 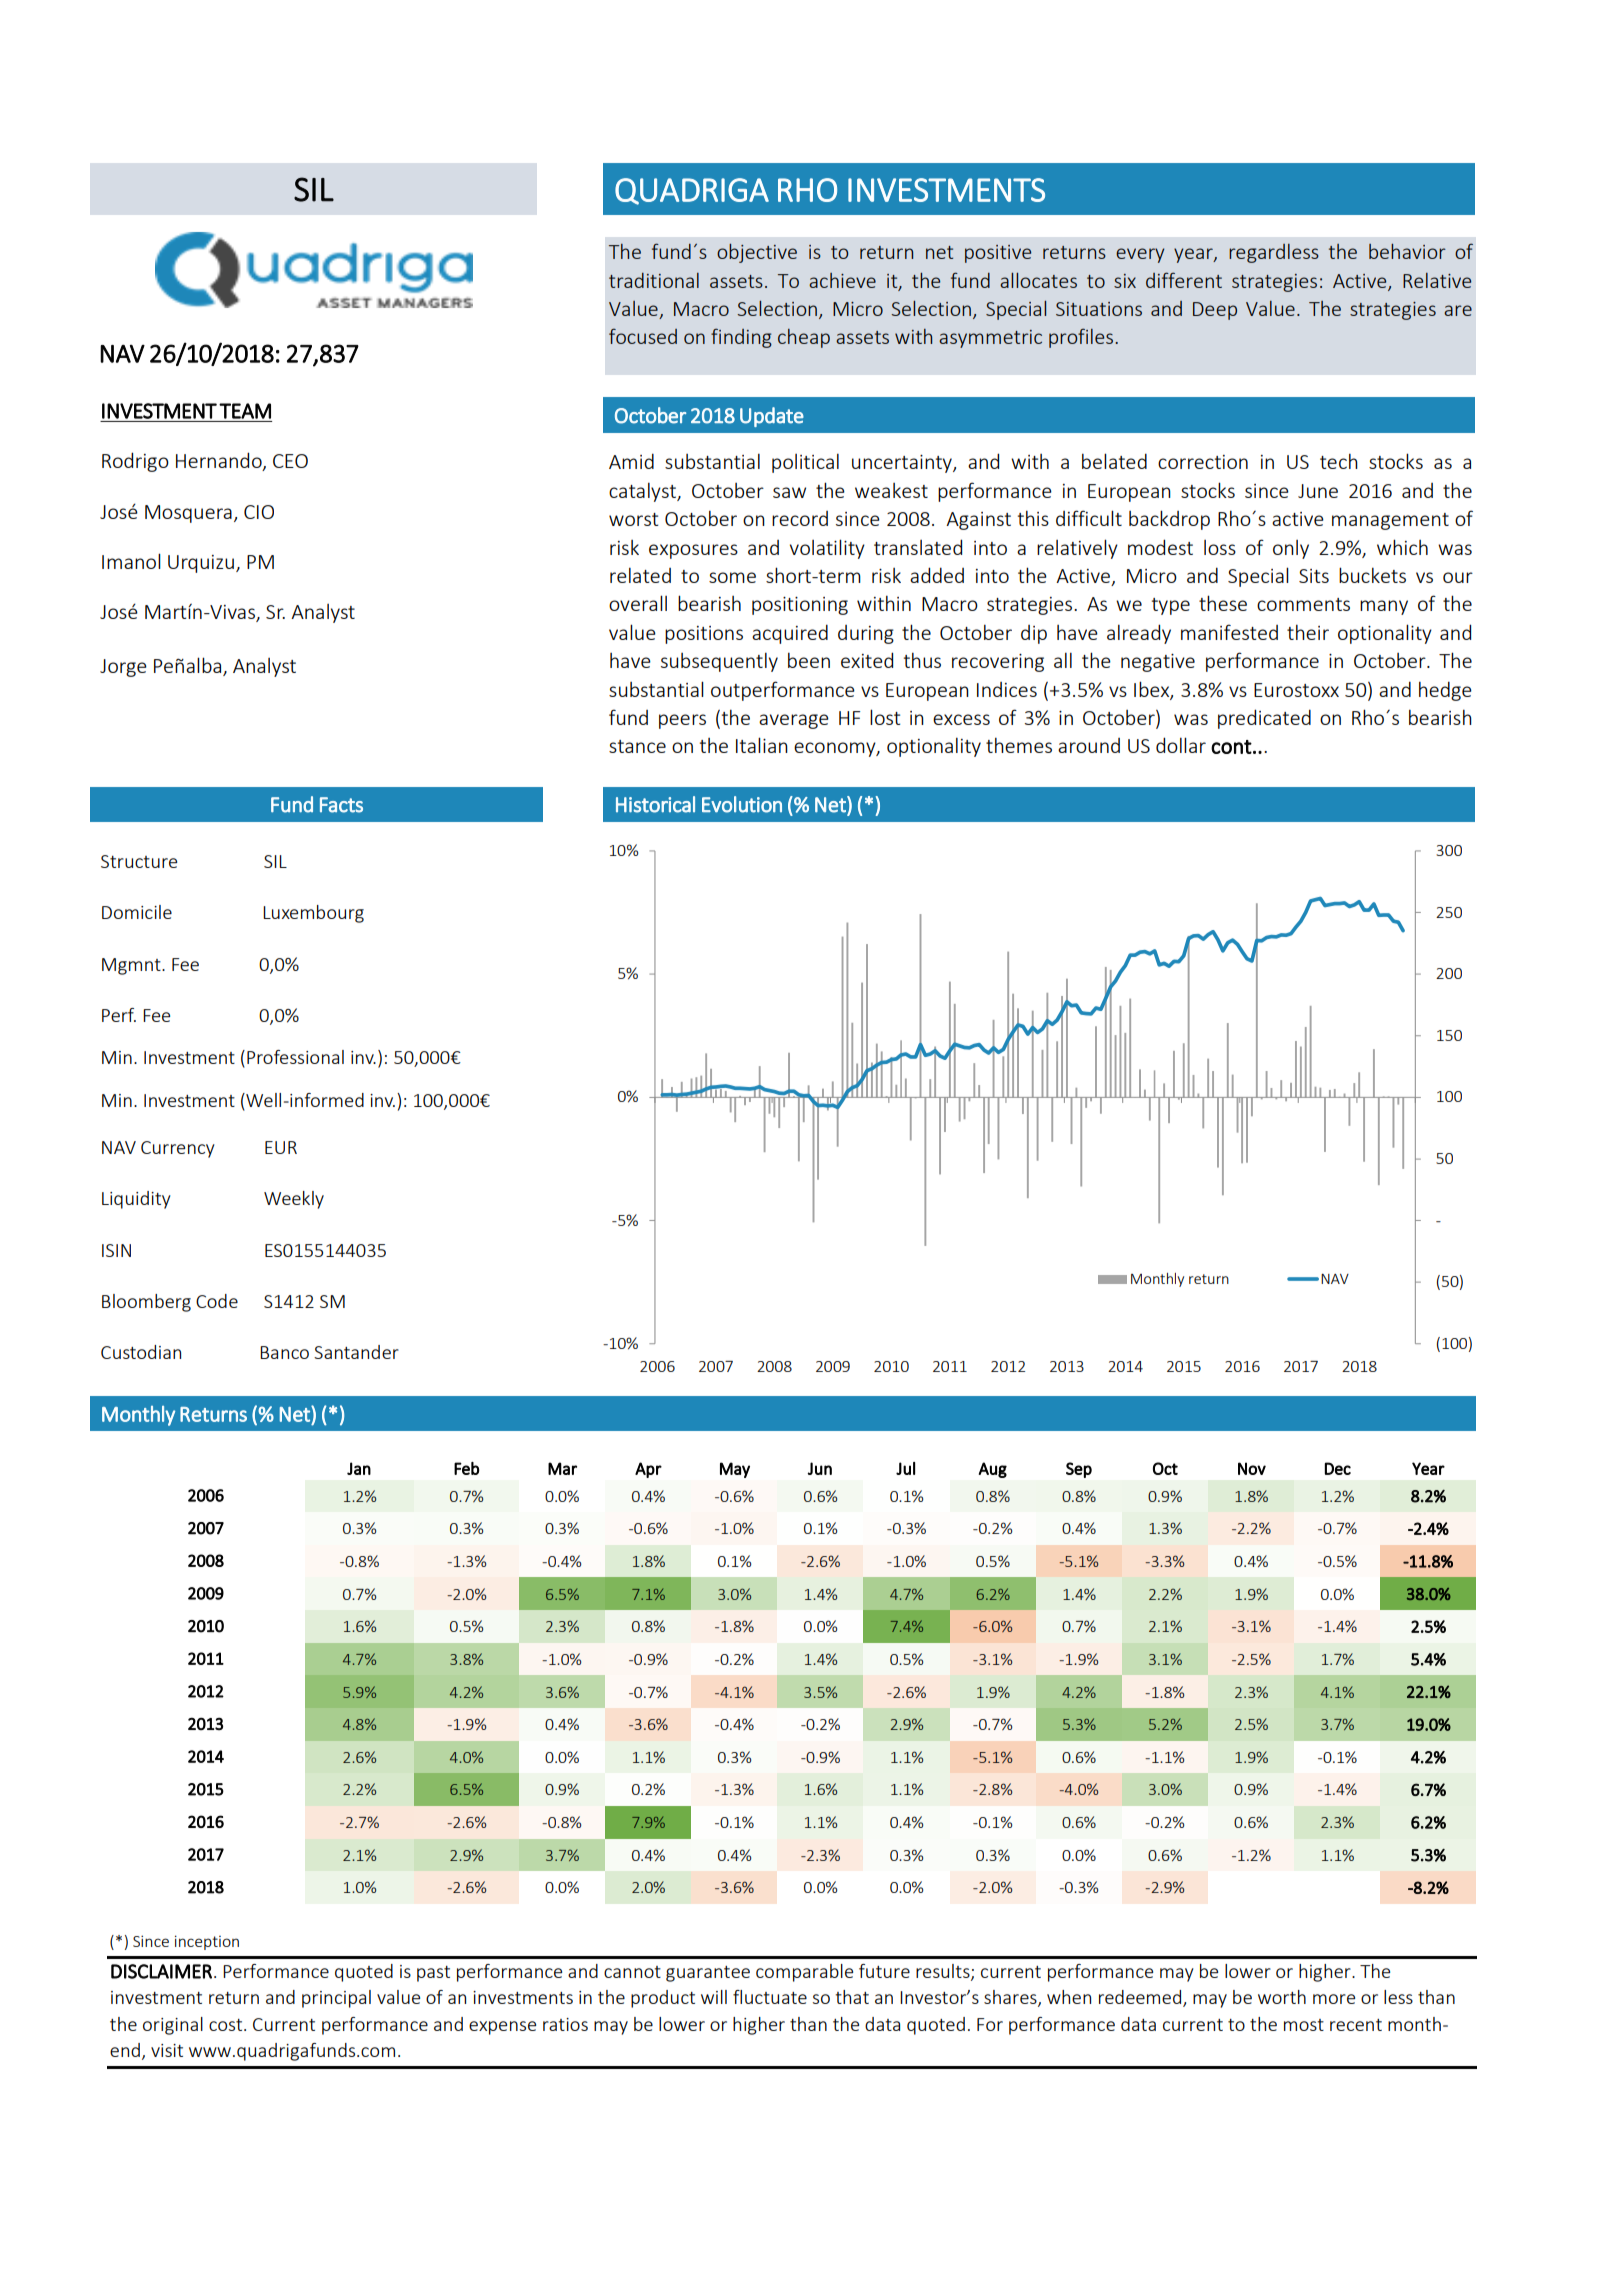 I want to click on Jul, so click(x=905, y=1468).
